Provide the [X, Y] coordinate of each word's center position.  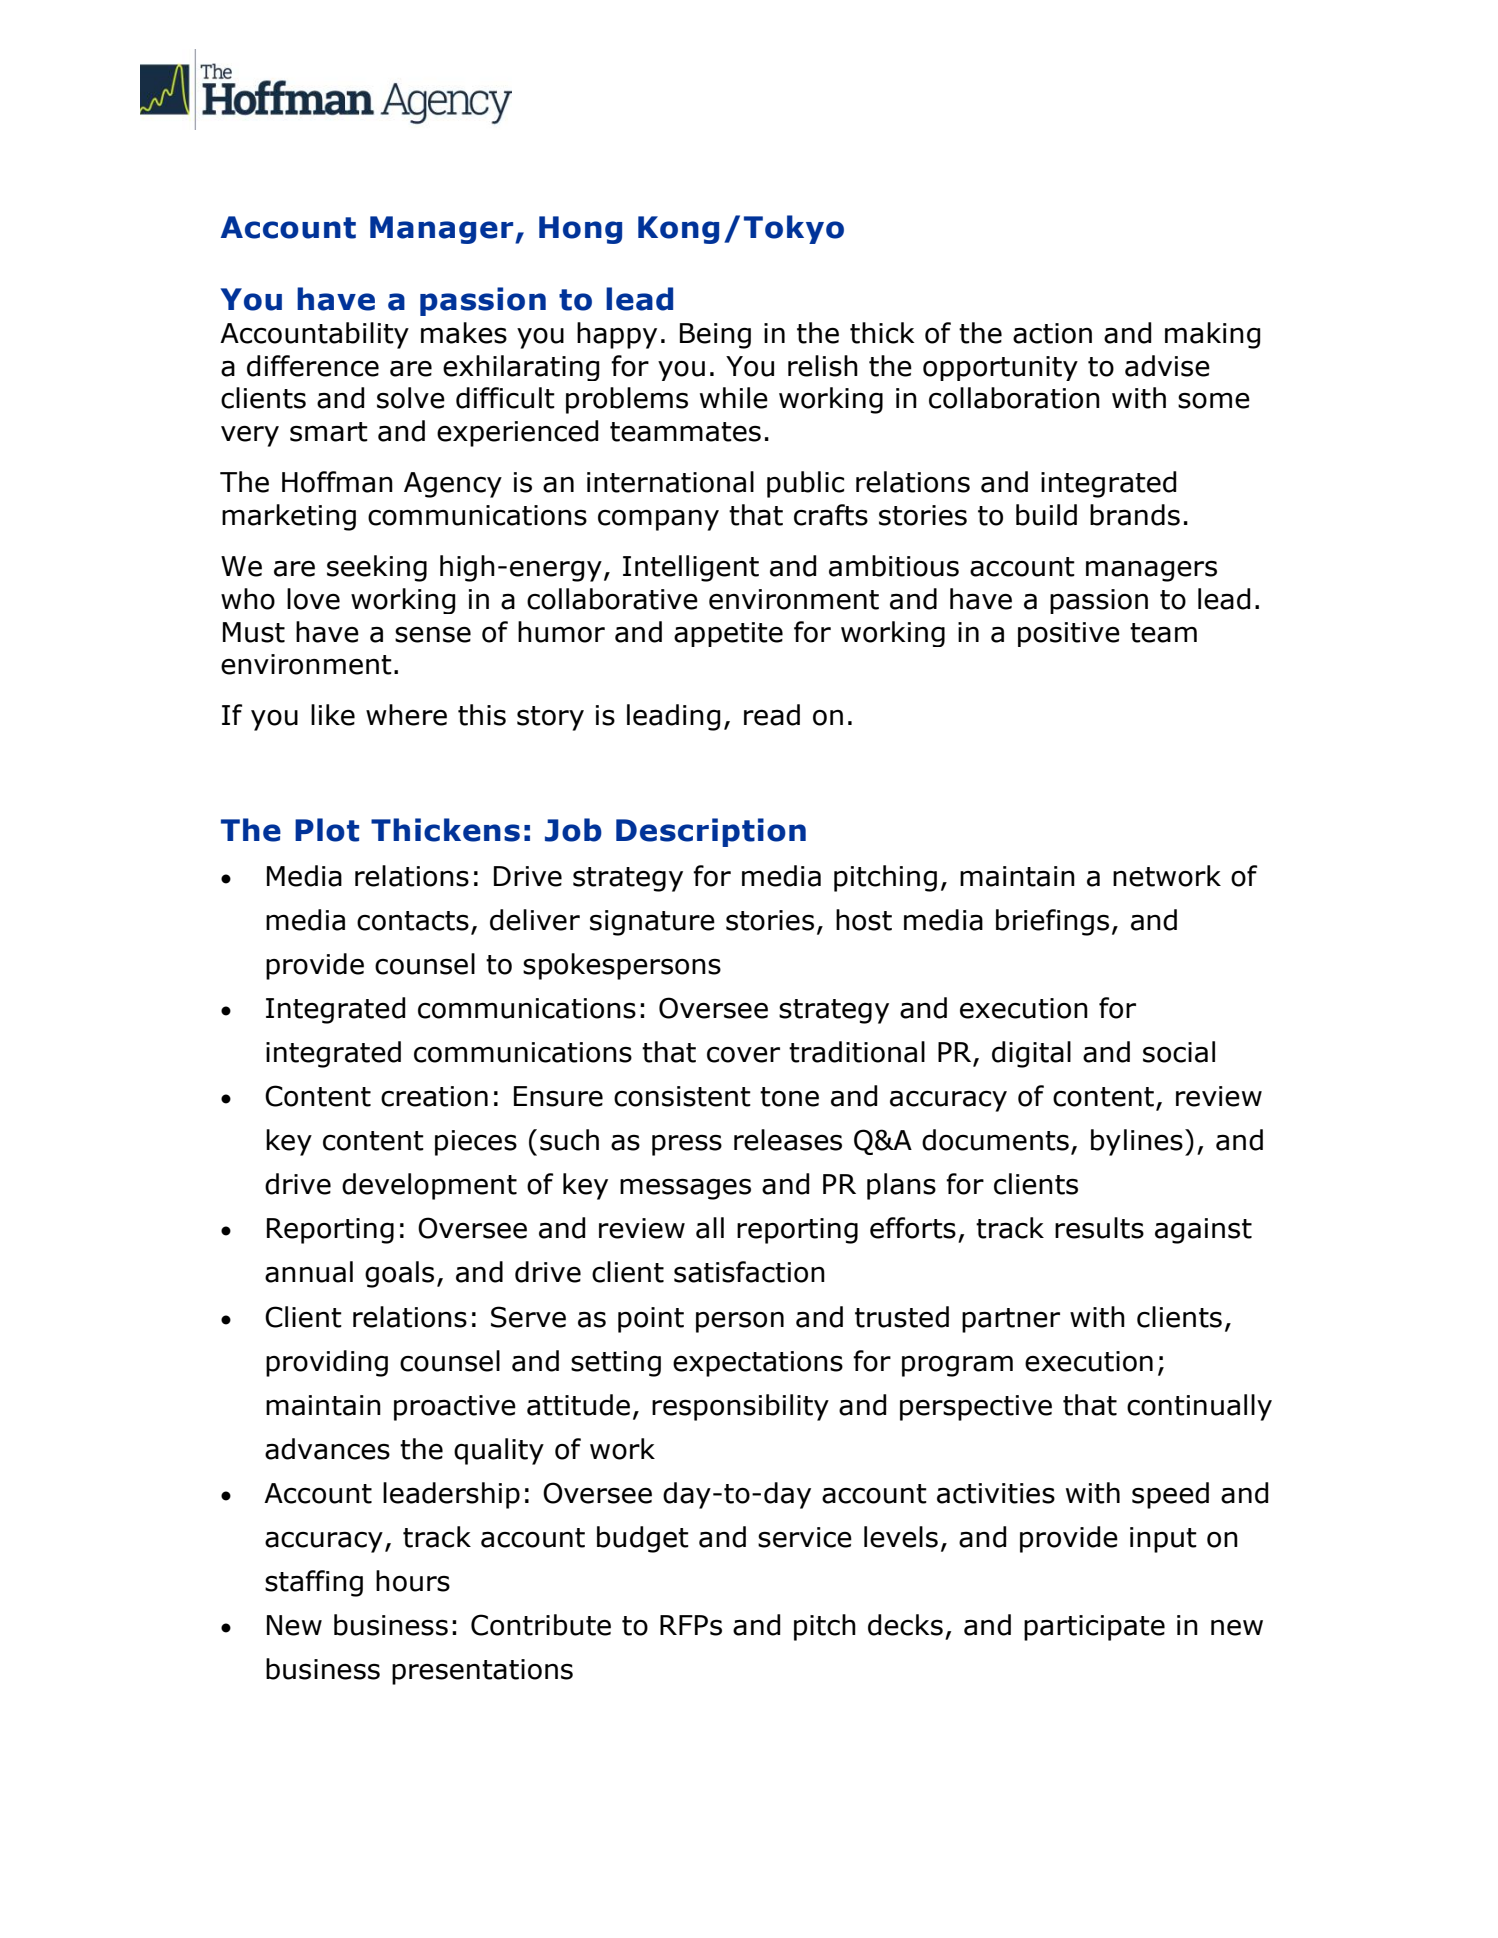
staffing [314, 1583]
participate [1094, 1628]
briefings [1052, 922]
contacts [413, 921]
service [805, 1537]
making [1212, 335]
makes [464, 333]
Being [715, 336]
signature [652, 923]
